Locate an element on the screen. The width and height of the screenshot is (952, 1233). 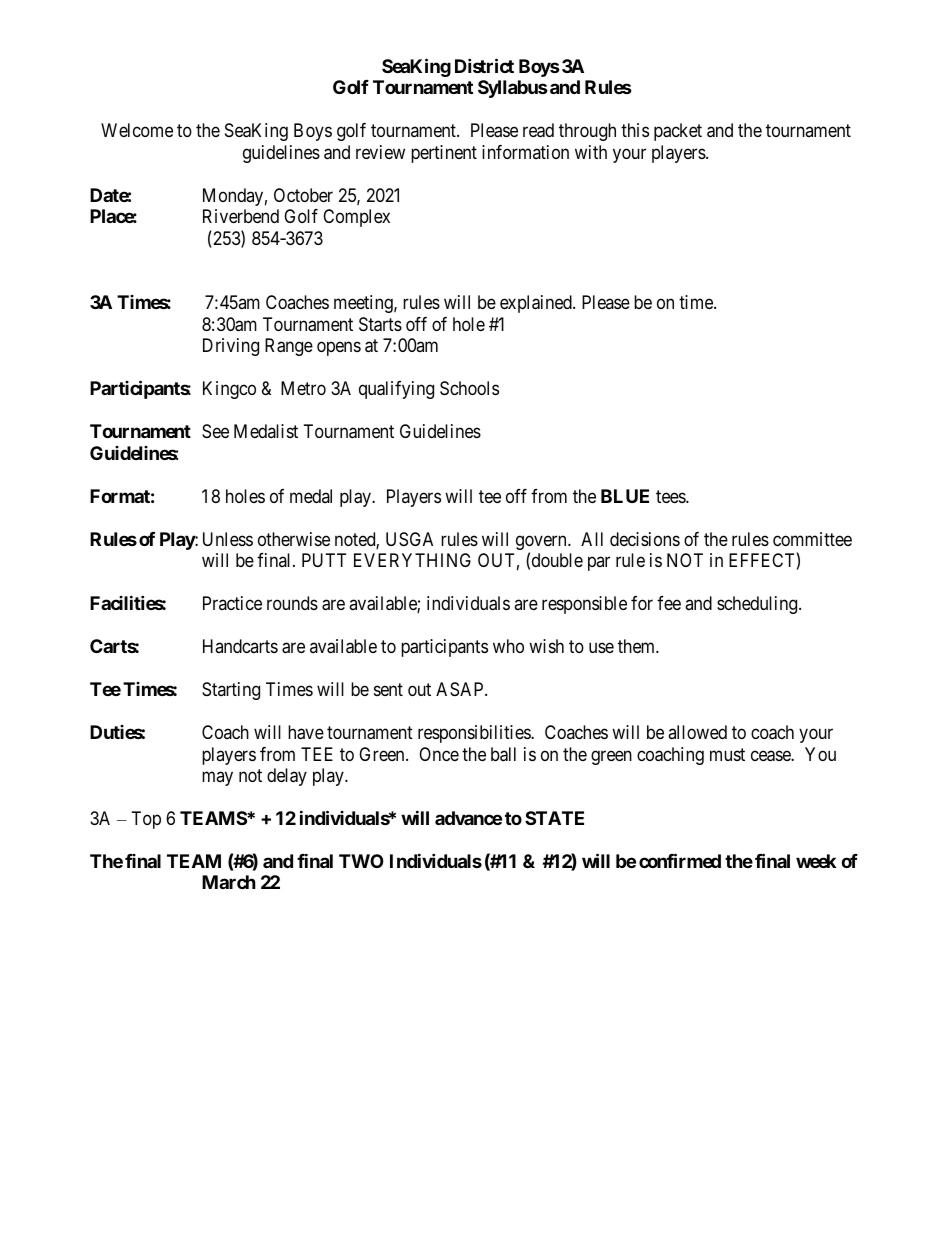
March is located at coordinates (229, 882).
